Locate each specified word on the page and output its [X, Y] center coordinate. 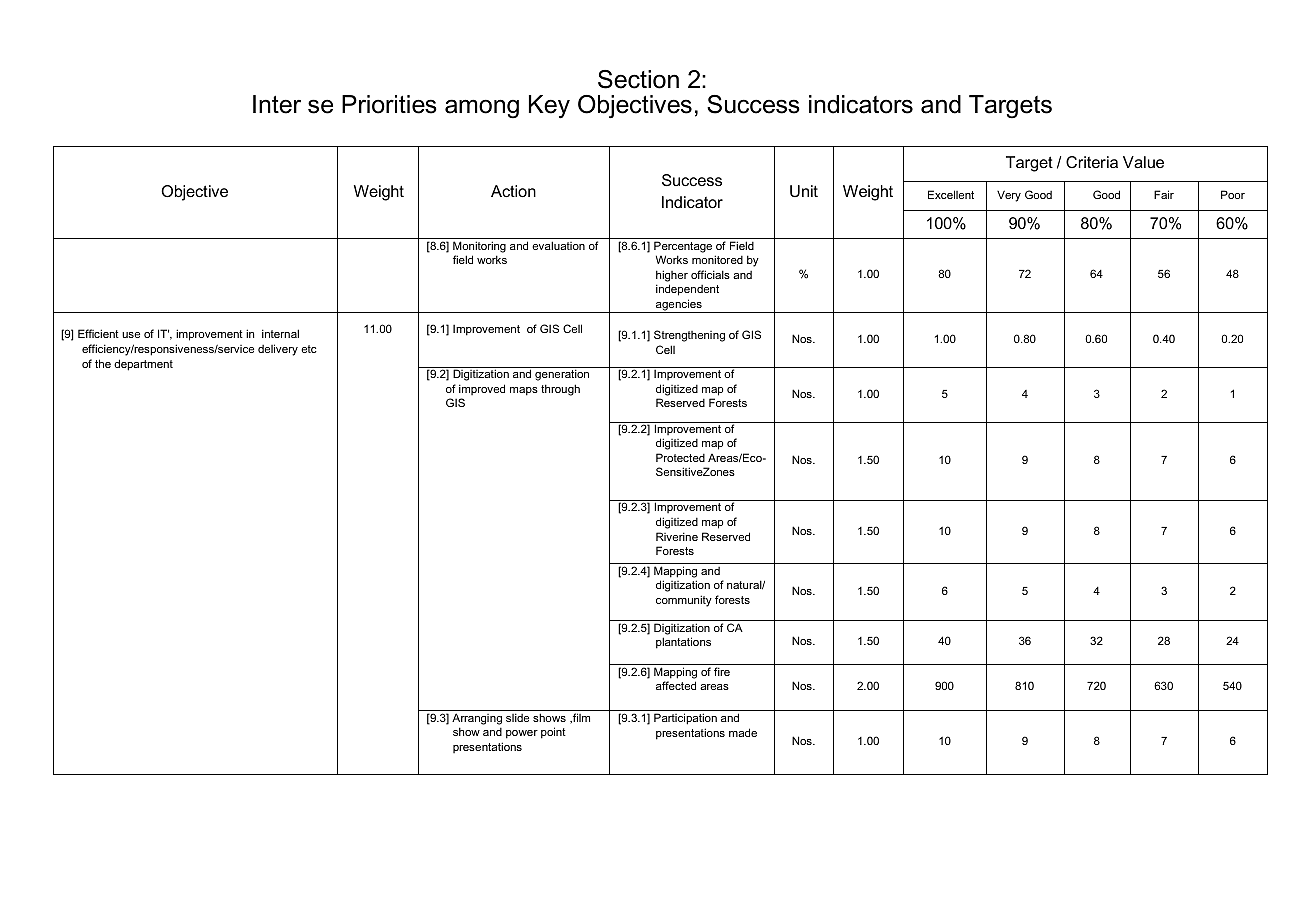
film [580, 718]
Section [638, 79]
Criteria [1092, 162]
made [743, 732]
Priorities [389, 104]
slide [517, 717]
